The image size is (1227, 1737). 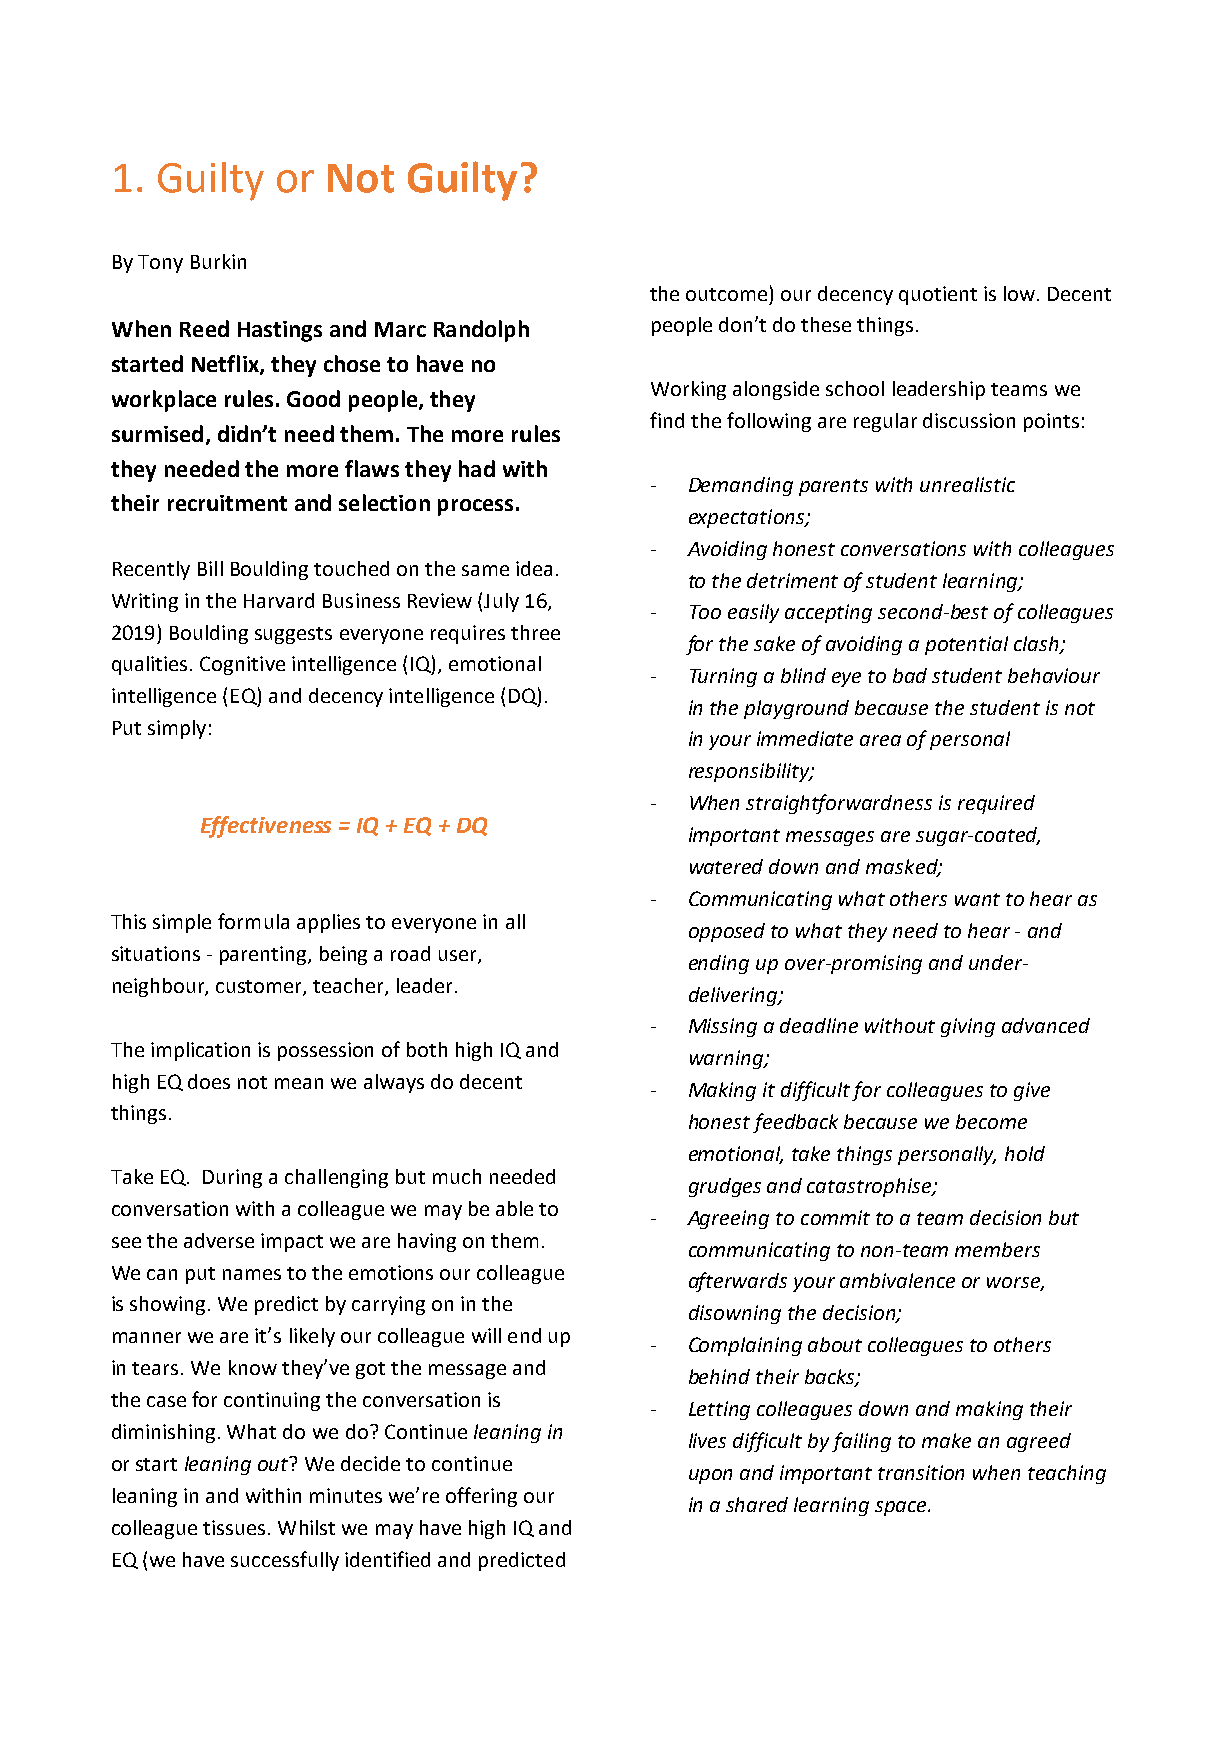 What do you see at coordinates (938, 295) in the screenshot?
I see `quotient` at bounding box center [938, 295].
